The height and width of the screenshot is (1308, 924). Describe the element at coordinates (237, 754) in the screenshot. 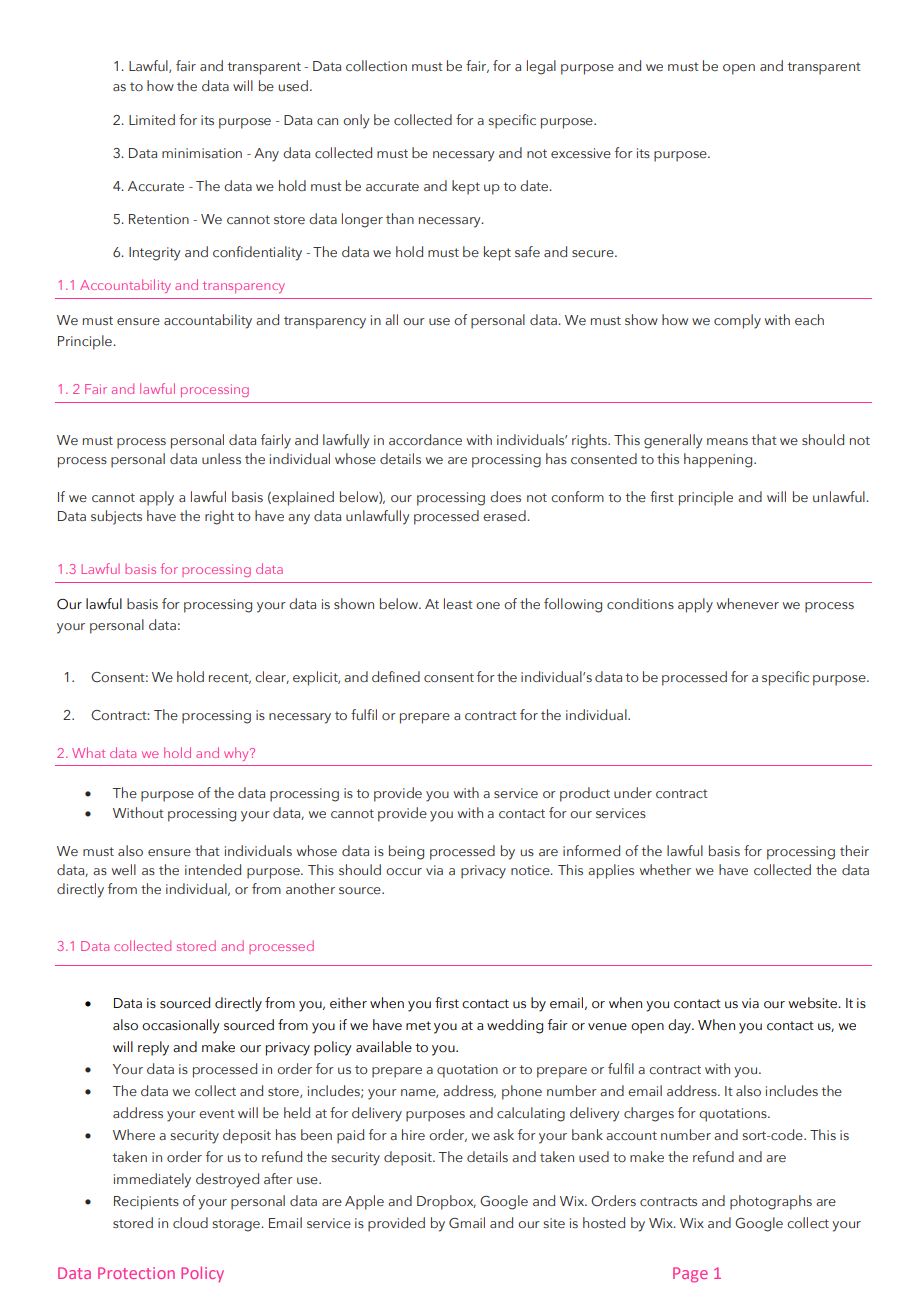

I see `why` at that location.
